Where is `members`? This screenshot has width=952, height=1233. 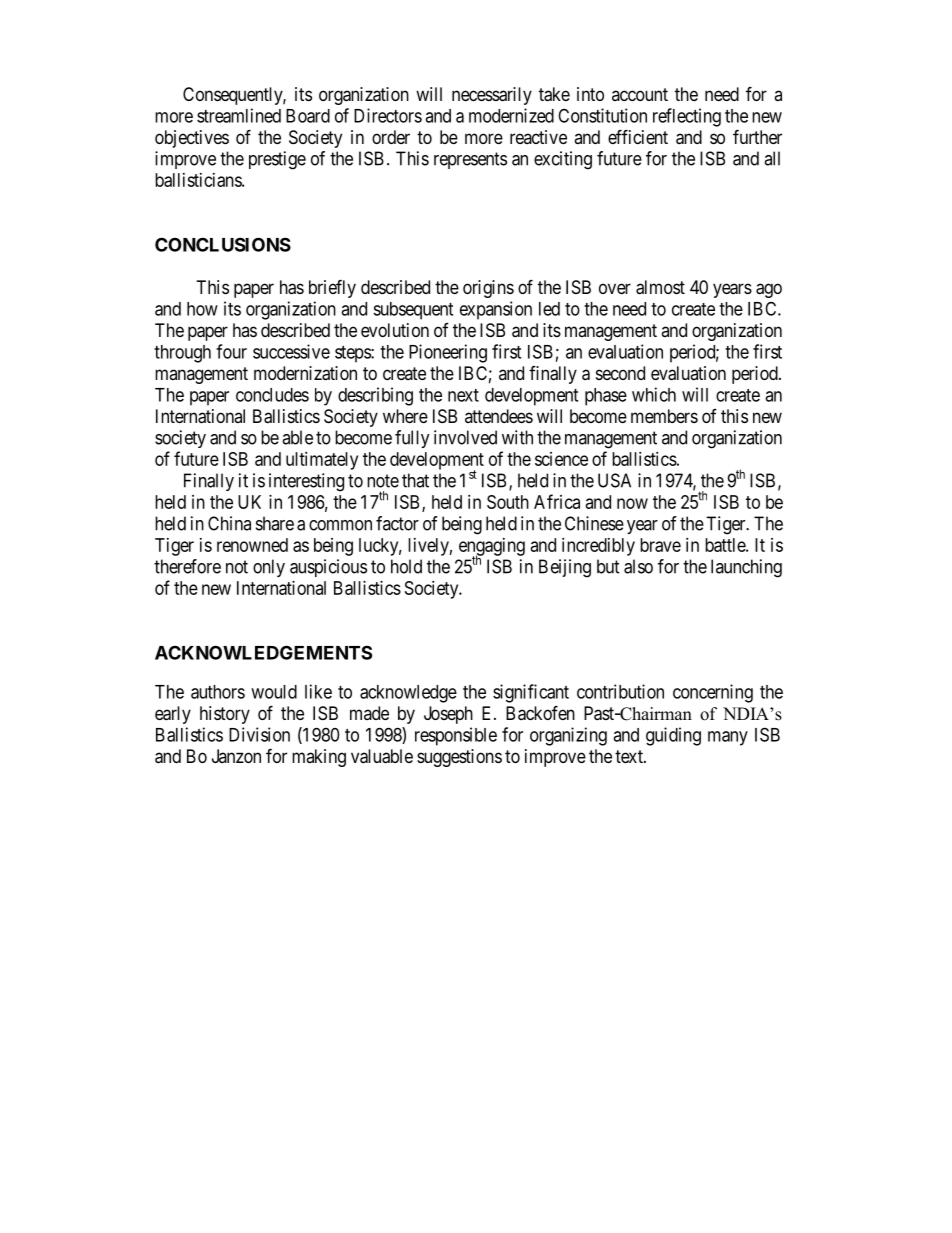 members is located at coordinates (664, 416).
